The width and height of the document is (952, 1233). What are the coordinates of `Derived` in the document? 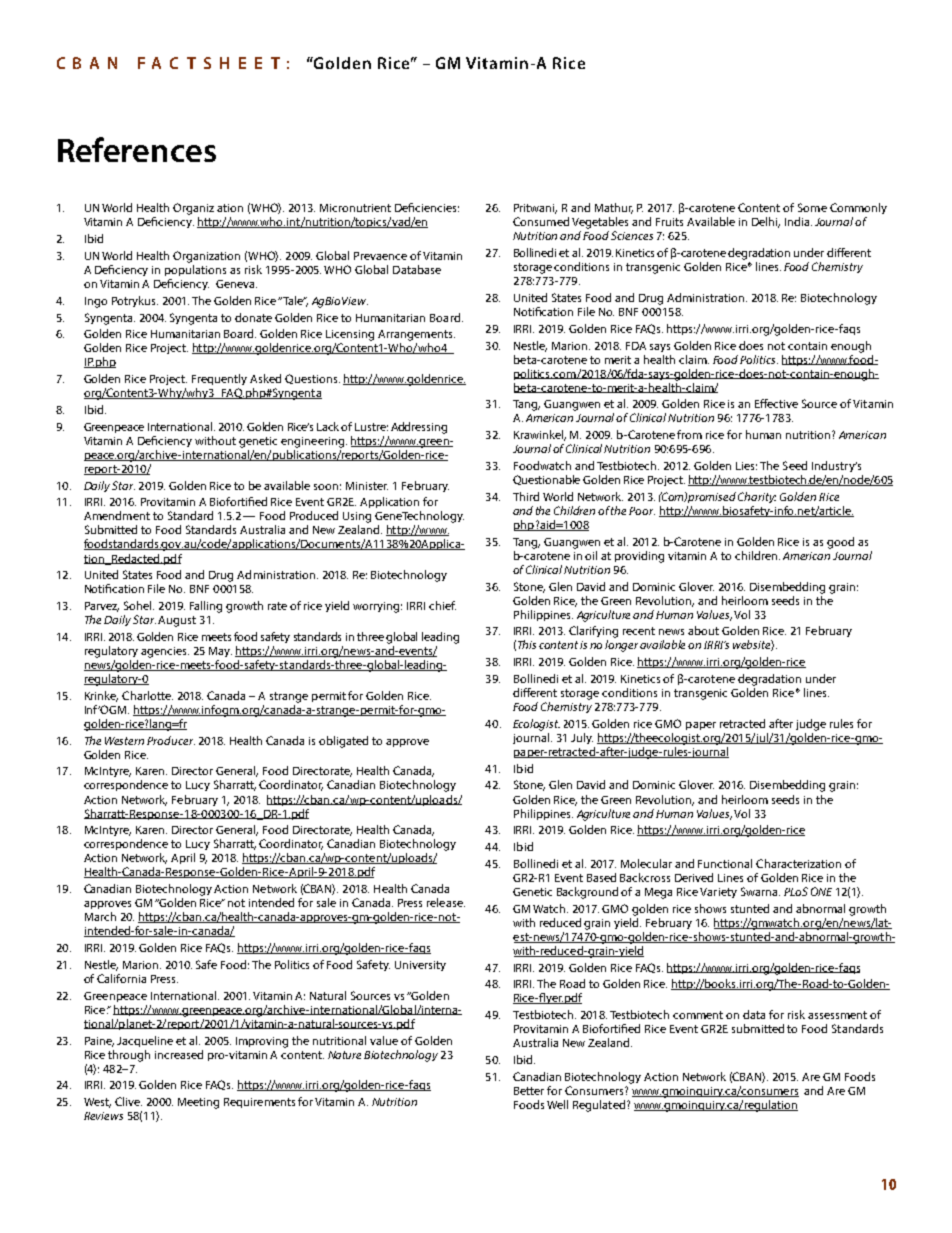 It's located at (694, 877).
